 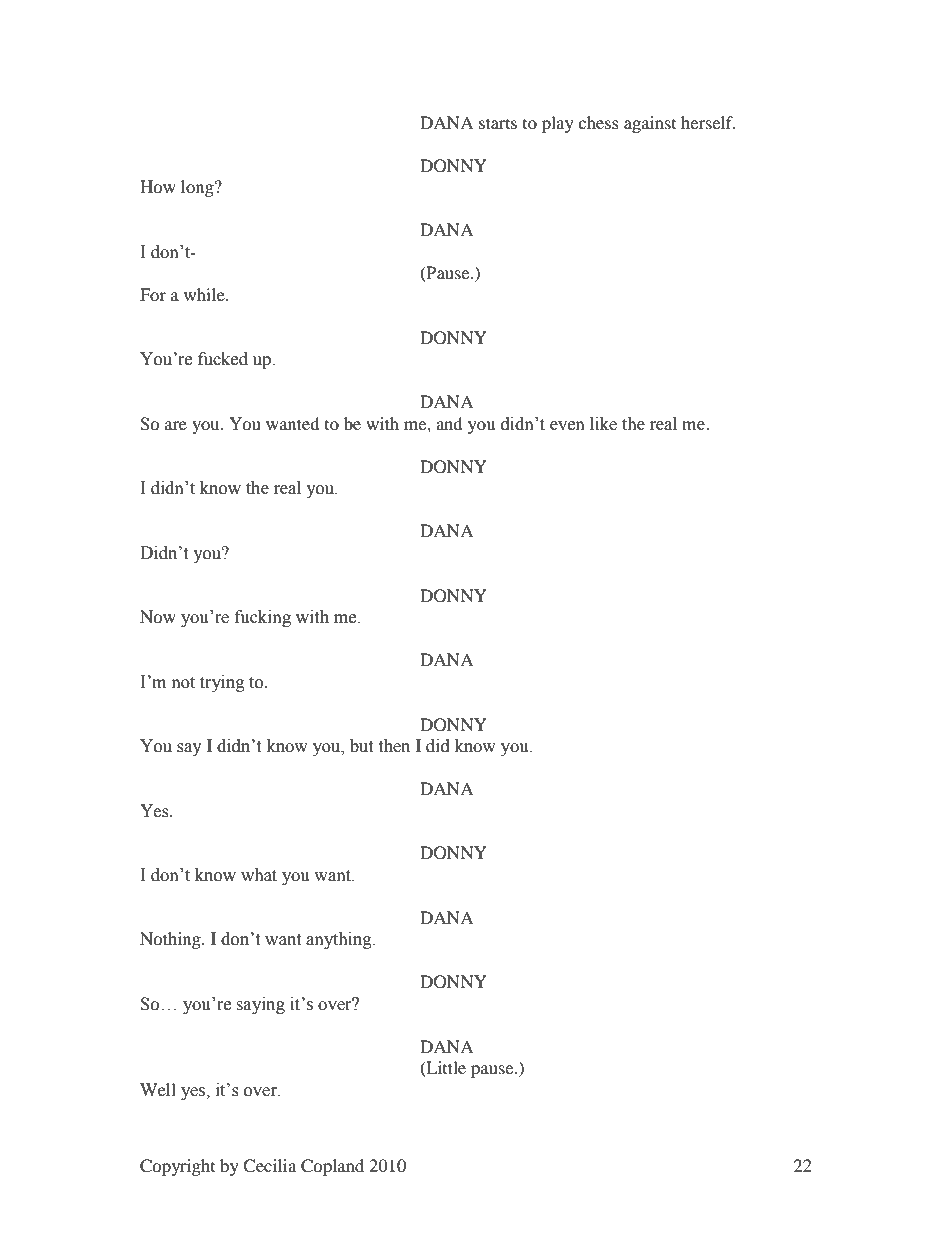 I want to click on but, so click(x=361, y=746).
